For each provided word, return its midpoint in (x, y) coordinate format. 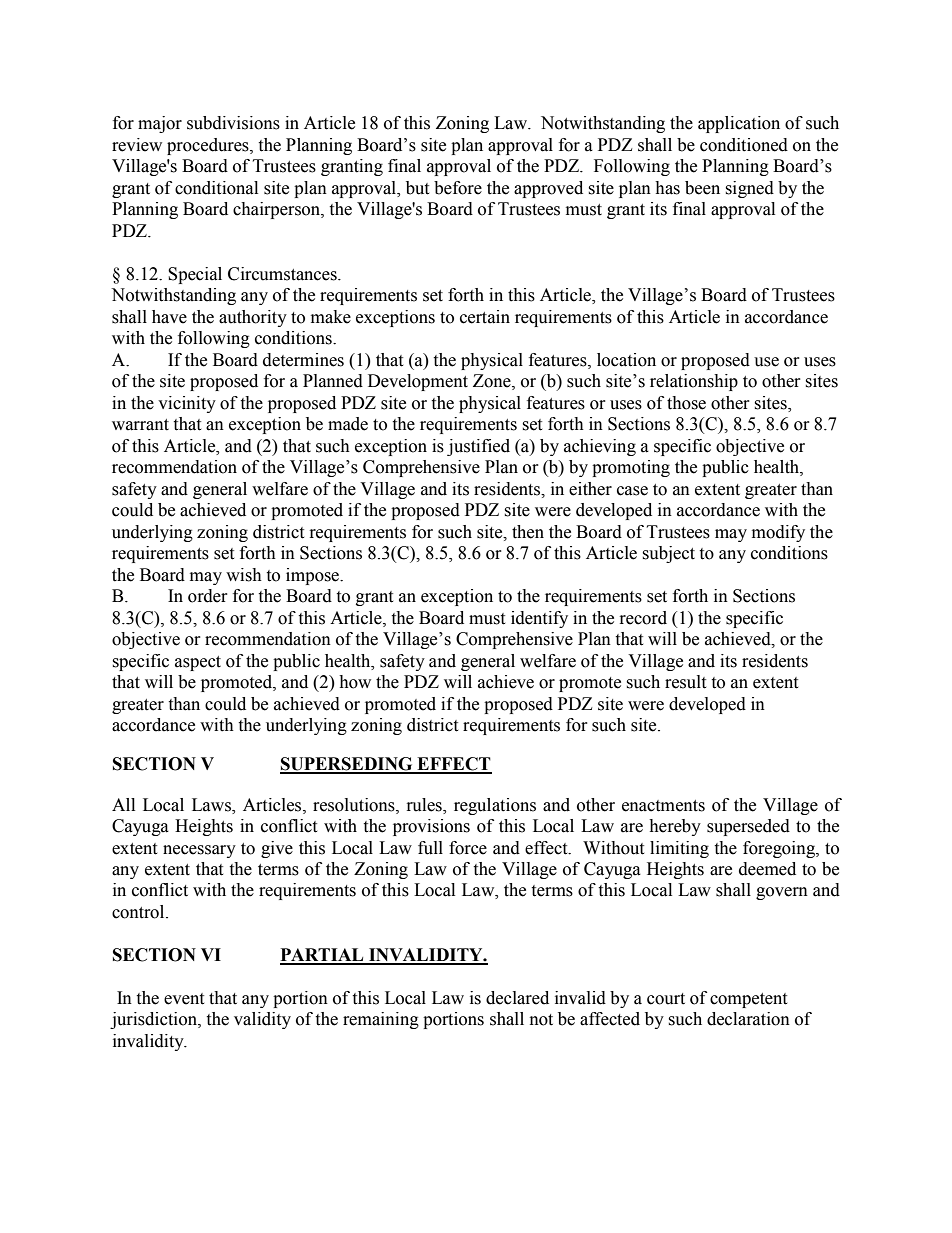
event (184, 999)
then (528, 532)
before (458, 188)
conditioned (744, 145)
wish (244, 575)
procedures (209, 146)
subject (668, 554)
